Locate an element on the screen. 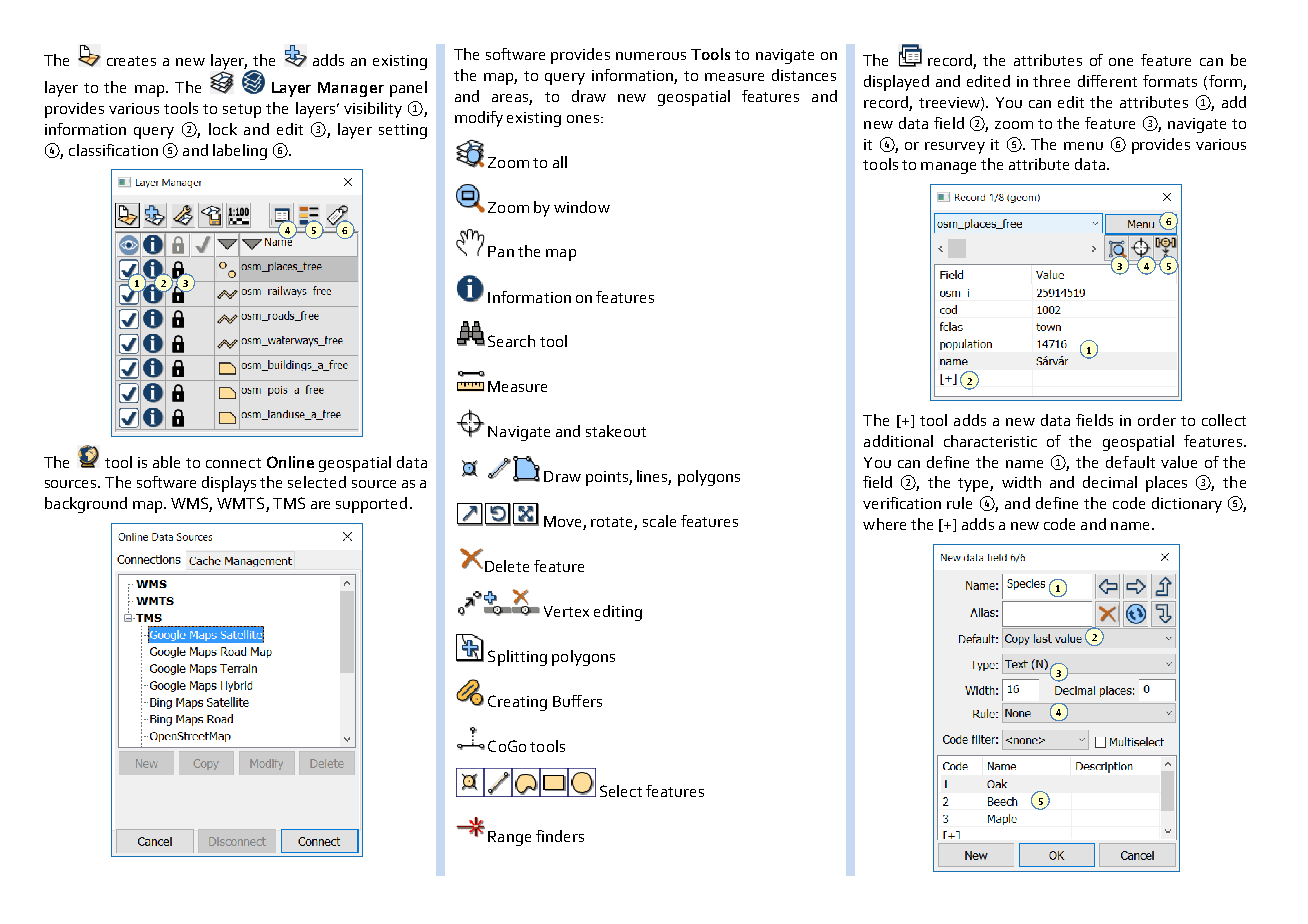 This screenshot has height=924, width=1308. setup is located at coordinates (242, 111).
